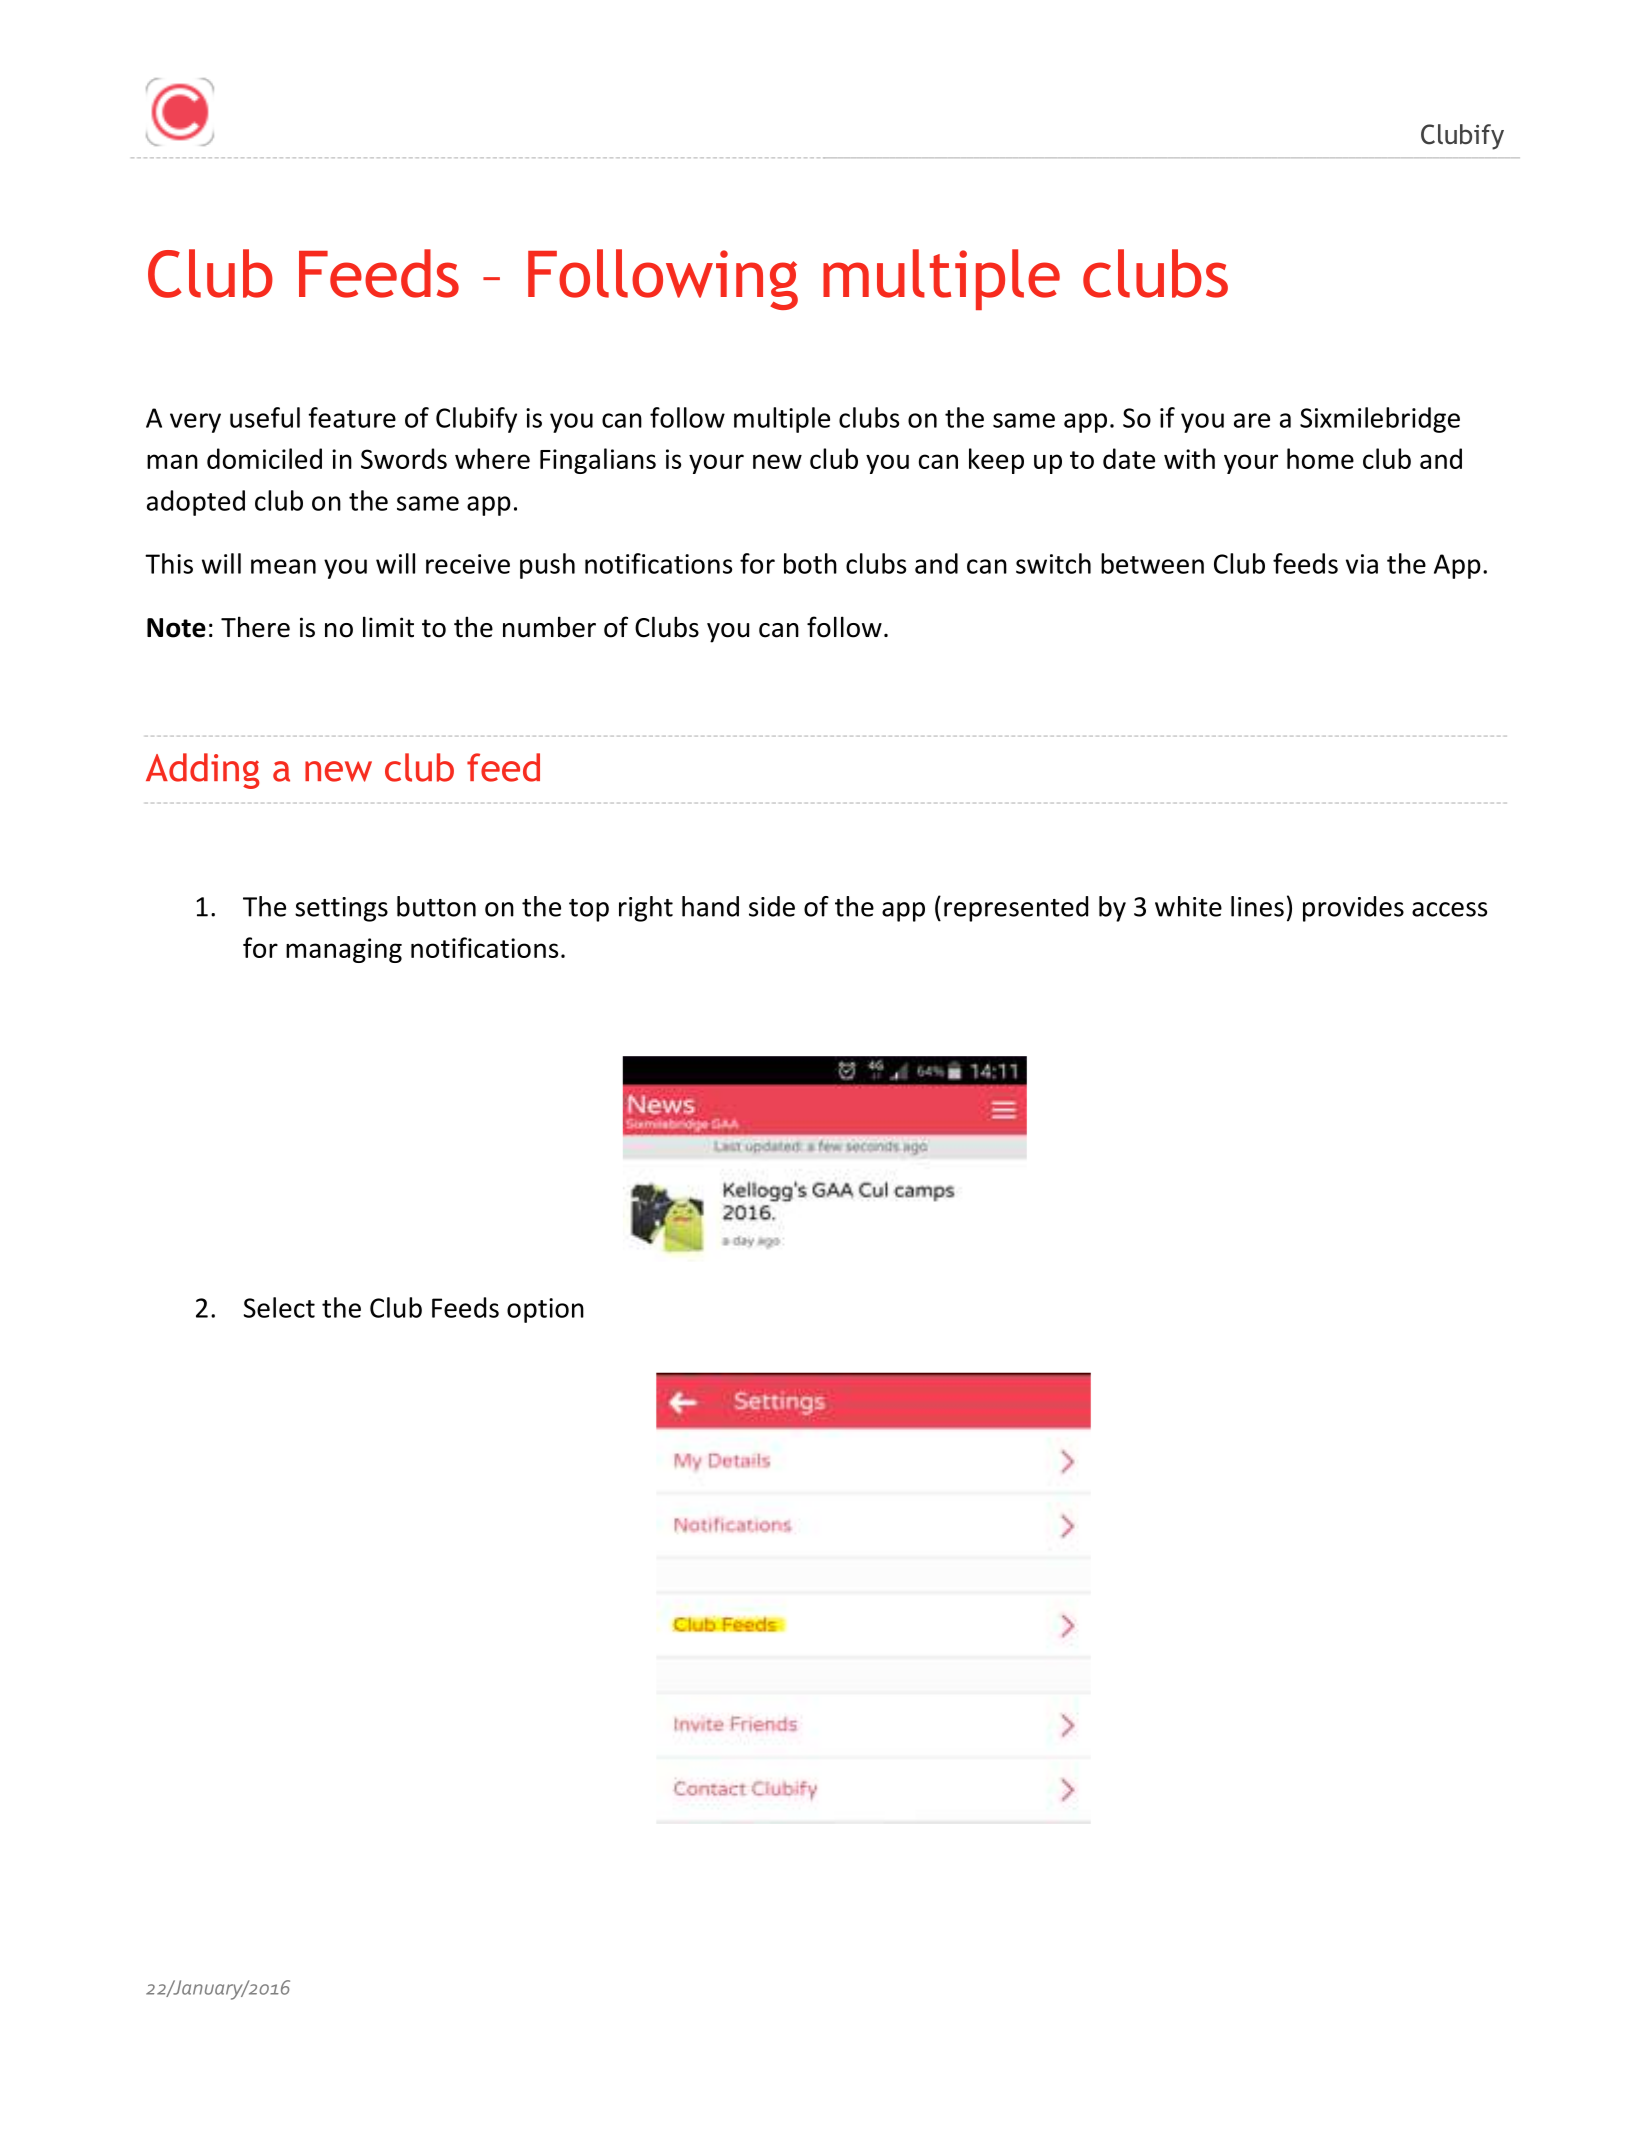 The height and width of the page is (2135, 1650). What do you see at coordinates (341, 909) in the page?
I see `settings` at bounding box center [341, 909].
